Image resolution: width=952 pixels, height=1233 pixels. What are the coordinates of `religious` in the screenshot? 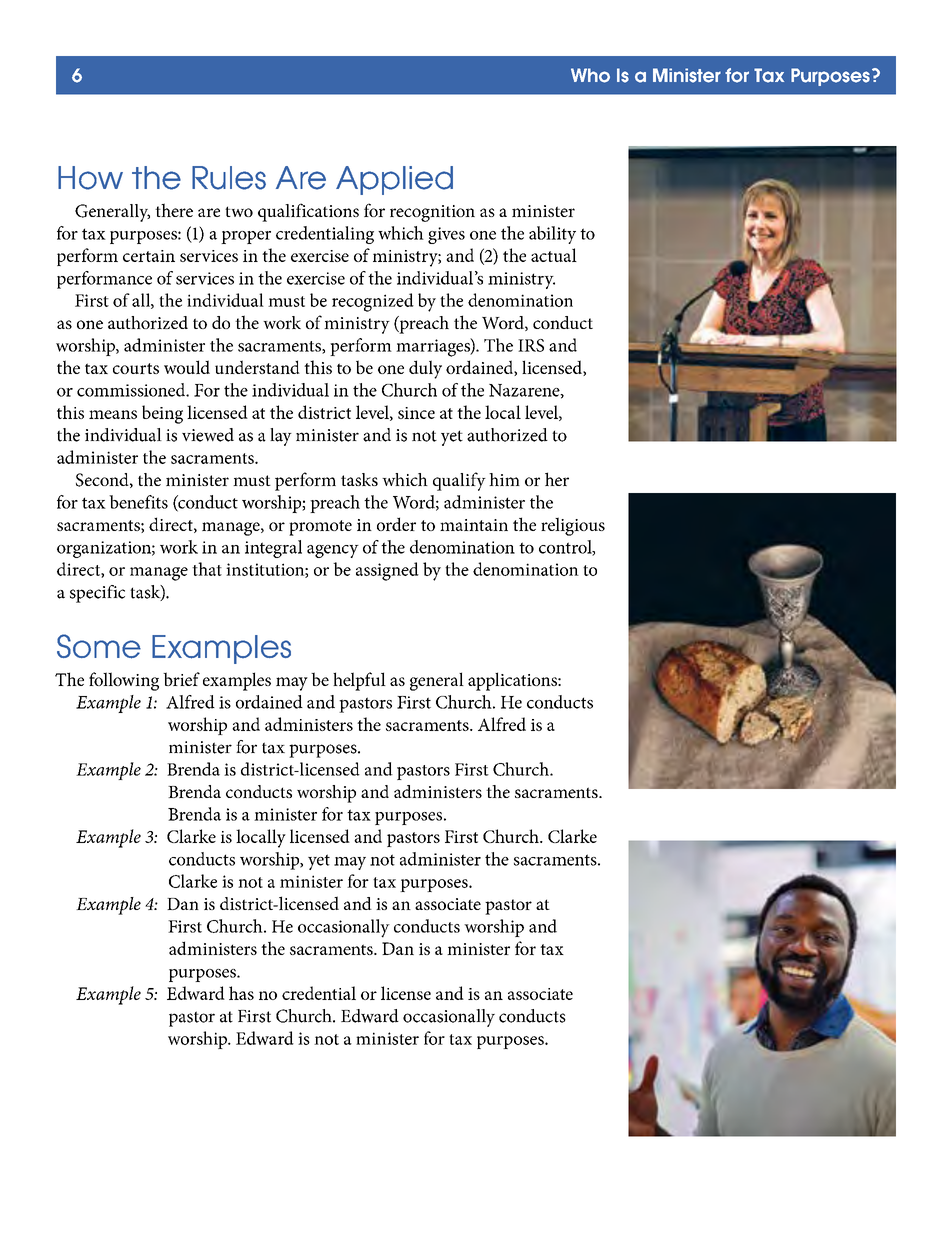 It's located at (573, 526).
